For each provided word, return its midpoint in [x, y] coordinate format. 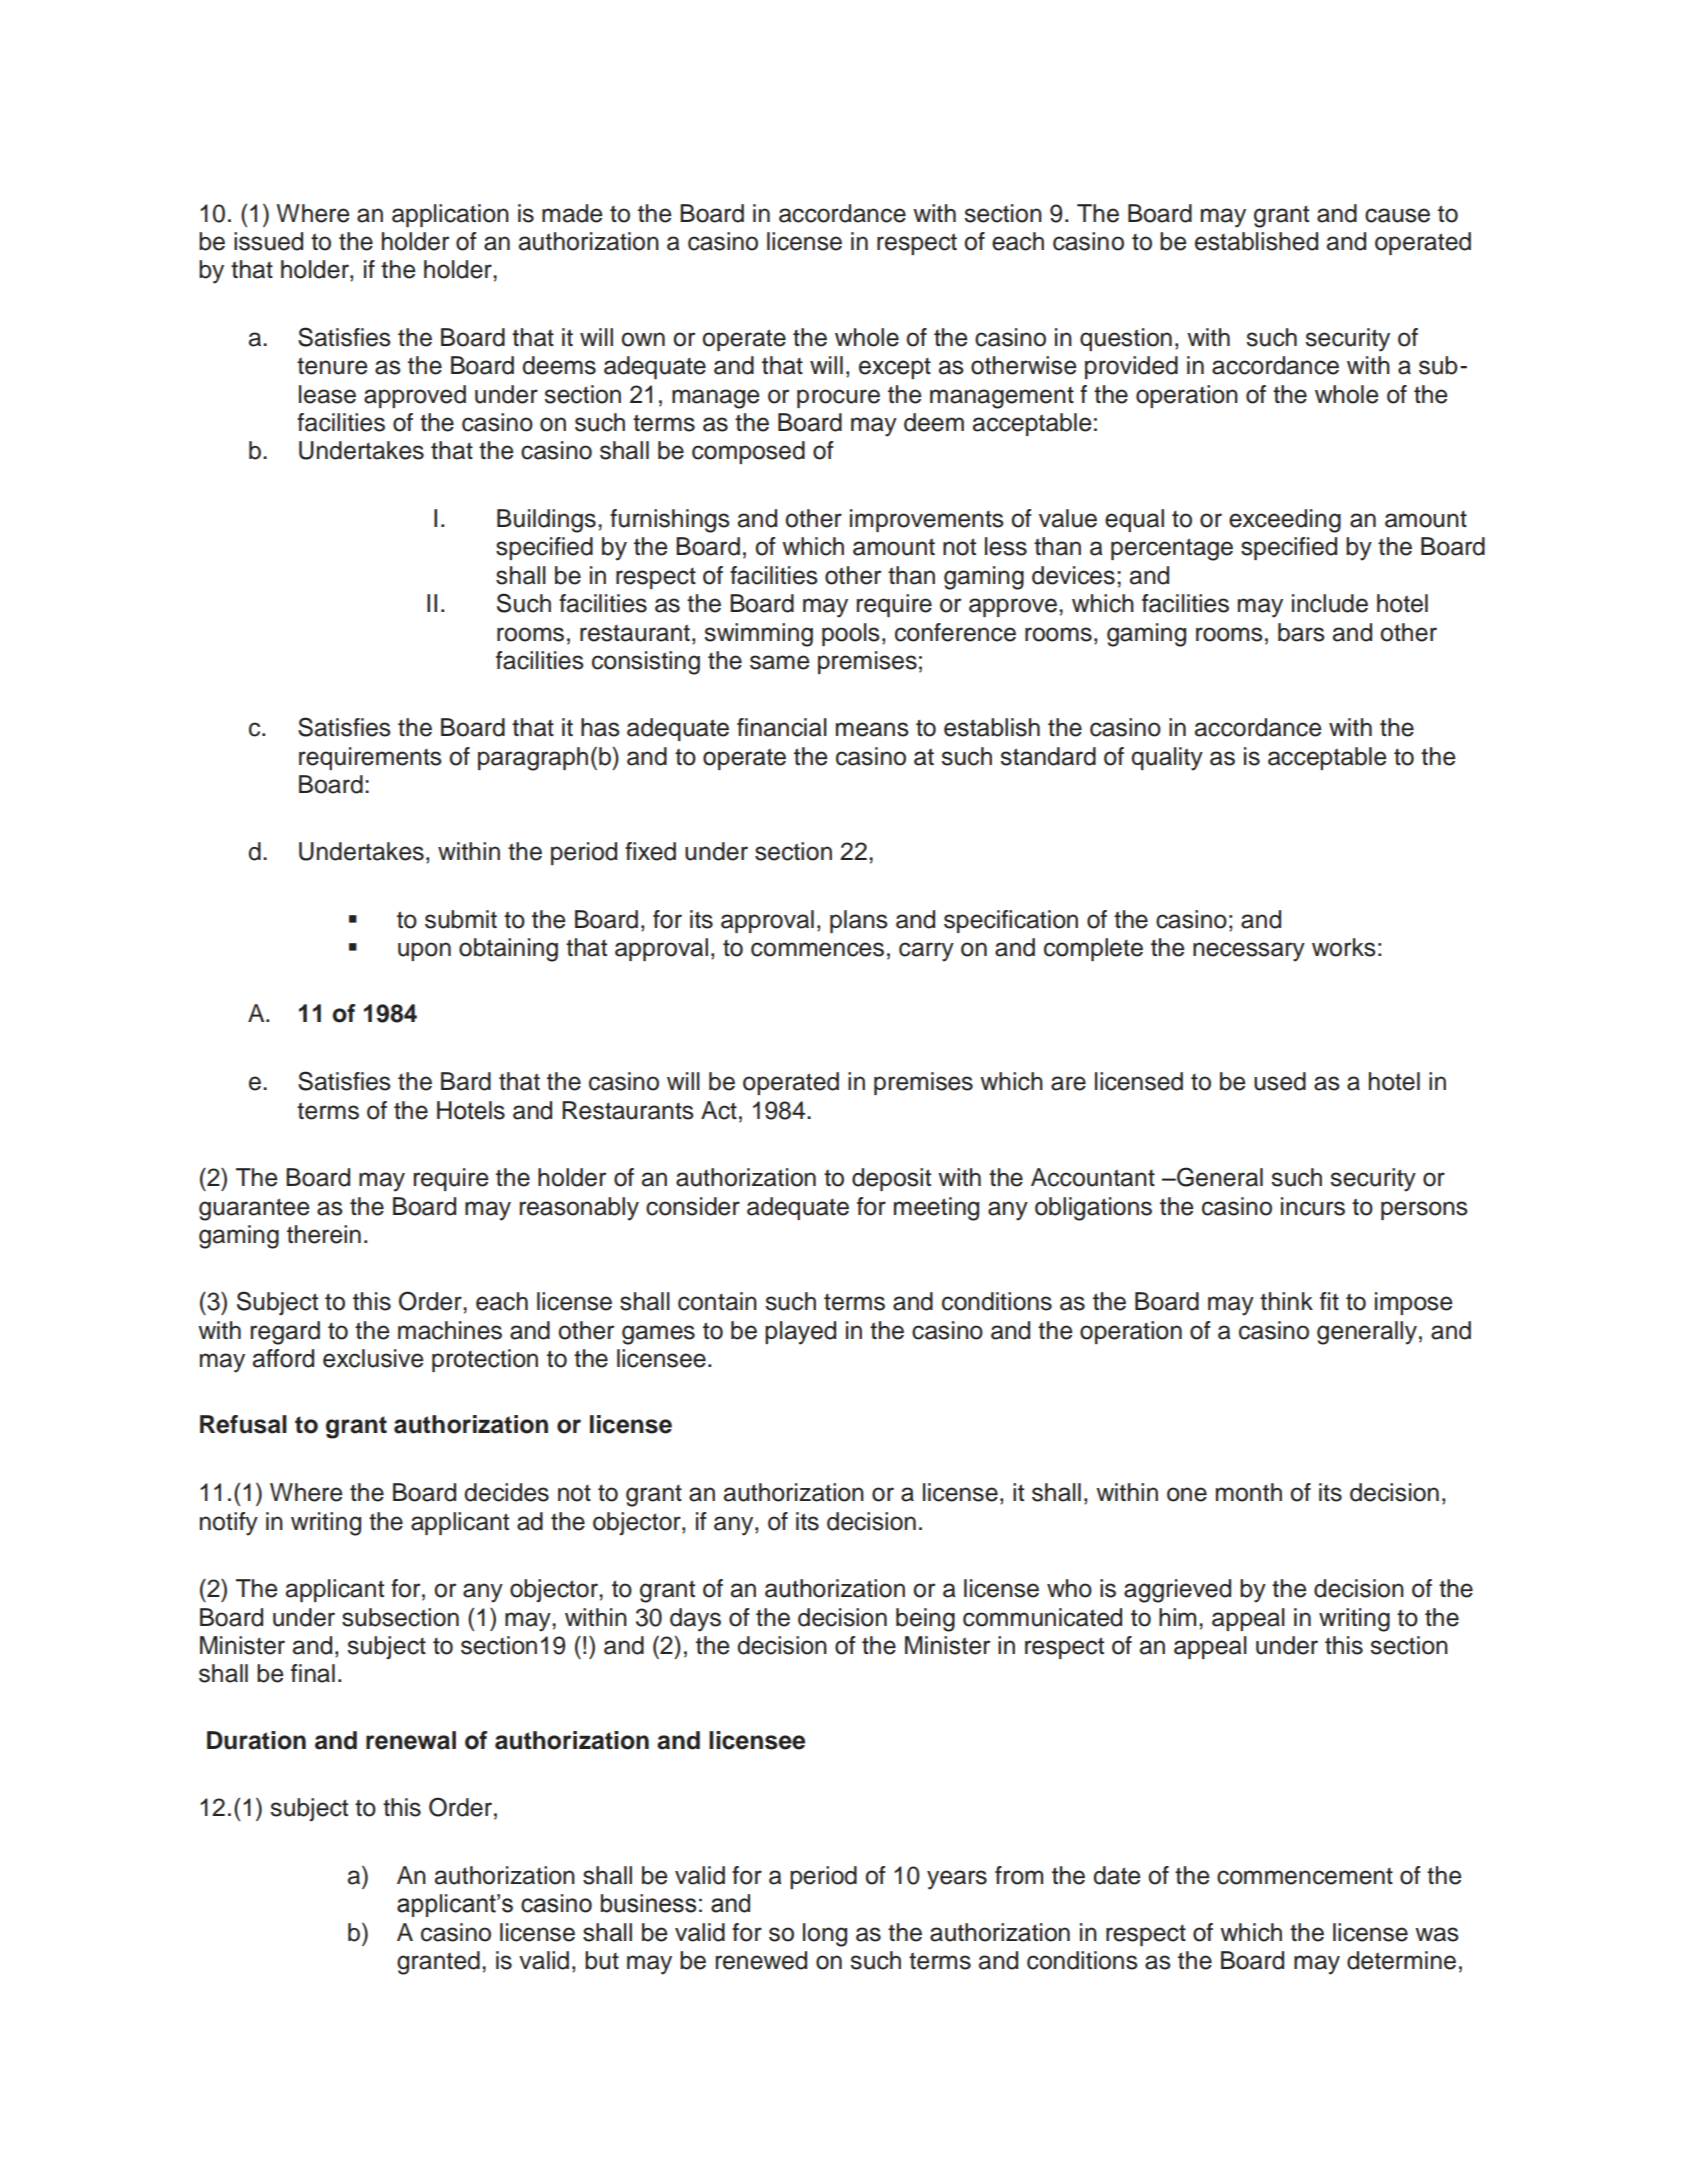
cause [1397, 215]
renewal [411, 1740]
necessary [1249, 952]
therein [324, 1234]
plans [859, 921]
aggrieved [1177, 1591]
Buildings [546, 521]
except [895, 368]
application [450, 215]
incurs [1313, 1206]
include [1330, 603]
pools [851, 634]
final [313, 1673]
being [925, 1620]
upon [424, 951]
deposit [891, 1179]
